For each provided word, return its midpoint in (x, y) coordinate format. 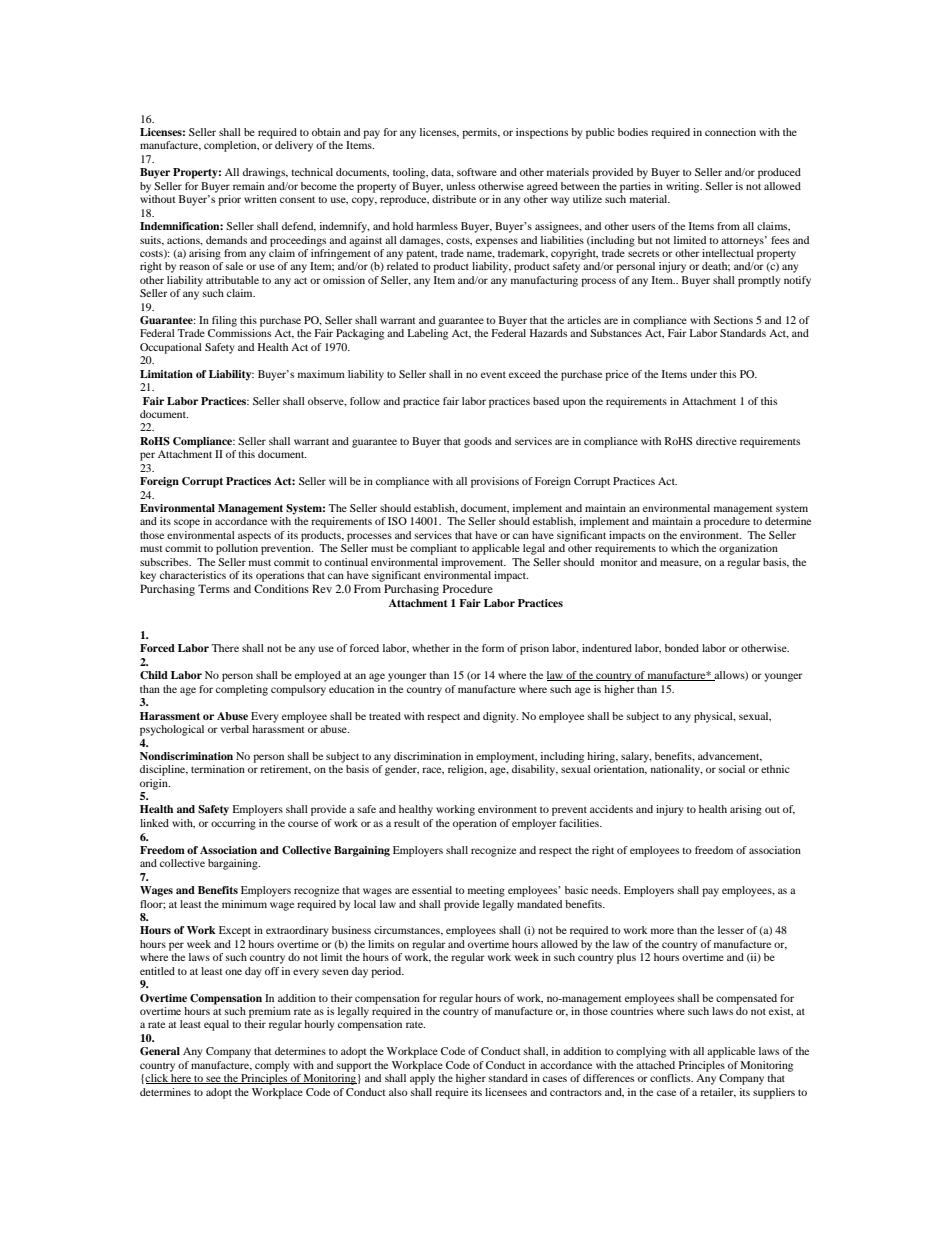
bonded (682, 648)
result (407, 823)
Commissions (239, 333)
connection (730, 132)
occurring (233, 824)
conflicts (671, 1078)
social (732, 769)
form (493, 648)
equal (216, 1025)
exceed (525, 374)
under (704, 374)
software (477, 172)
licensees (506, 1092)
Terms (214, 588)
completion (231, 146)
